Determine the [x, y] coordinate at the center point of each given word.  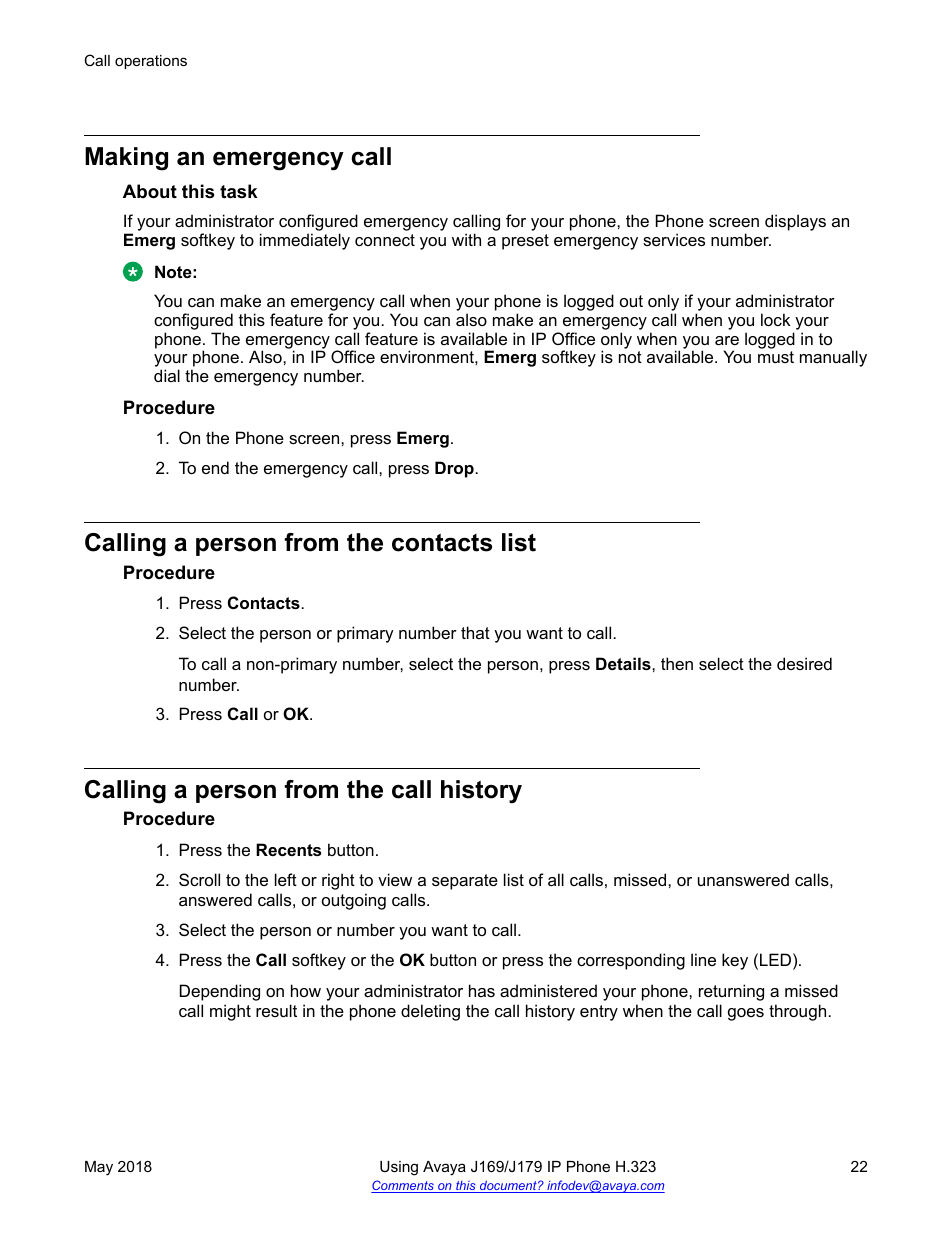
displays [795, 222]
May [99, 1168]
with [466, 239]
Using [399, 1168]
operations [151, 62]
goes [746, 1014]
